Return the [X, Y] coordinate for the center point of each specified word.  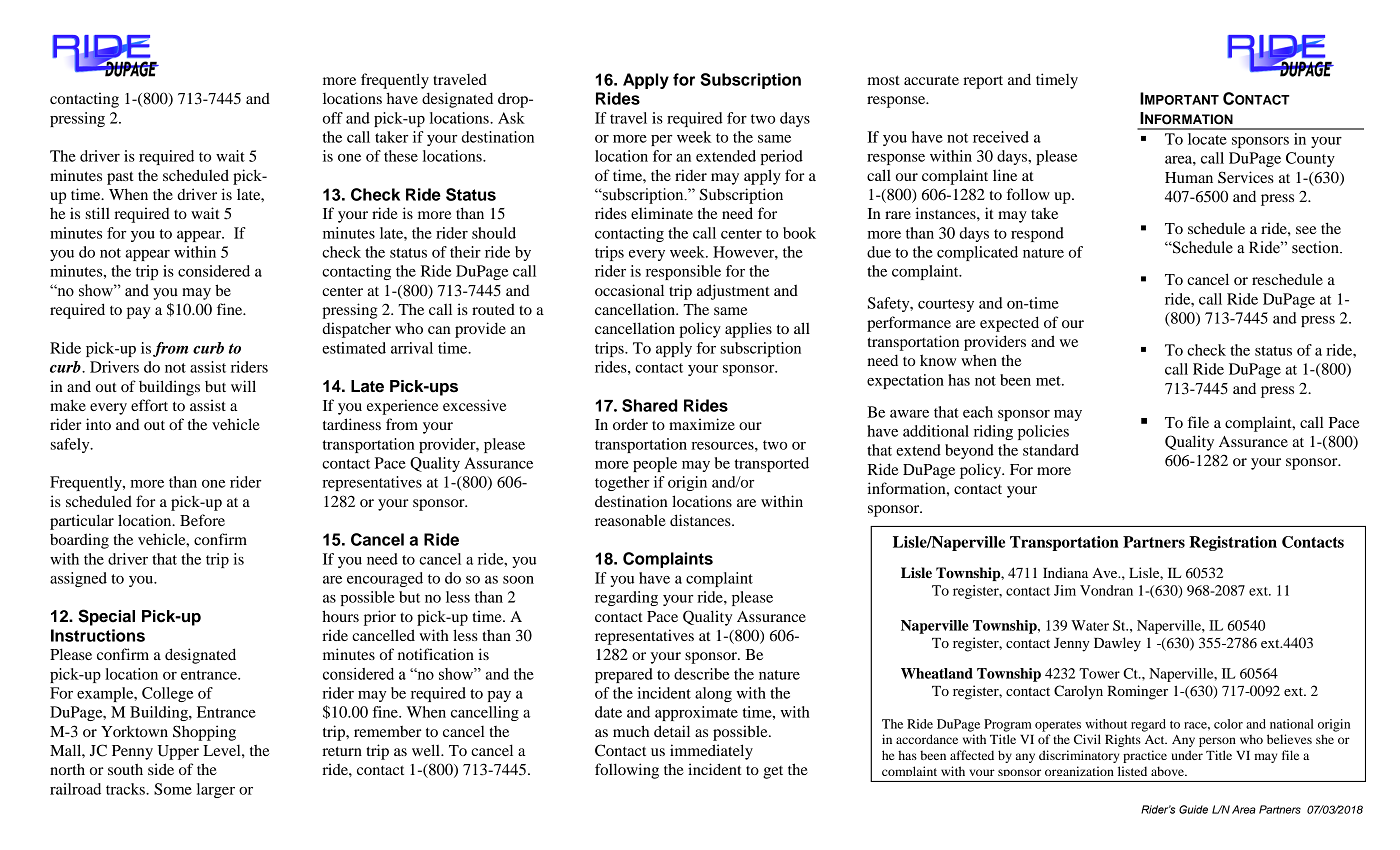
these [401, 156]
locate [1207, 139]
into [98, 424]
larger [216, 790]
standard [1051, 450]
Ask [511, 118]
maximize [702, 424]
